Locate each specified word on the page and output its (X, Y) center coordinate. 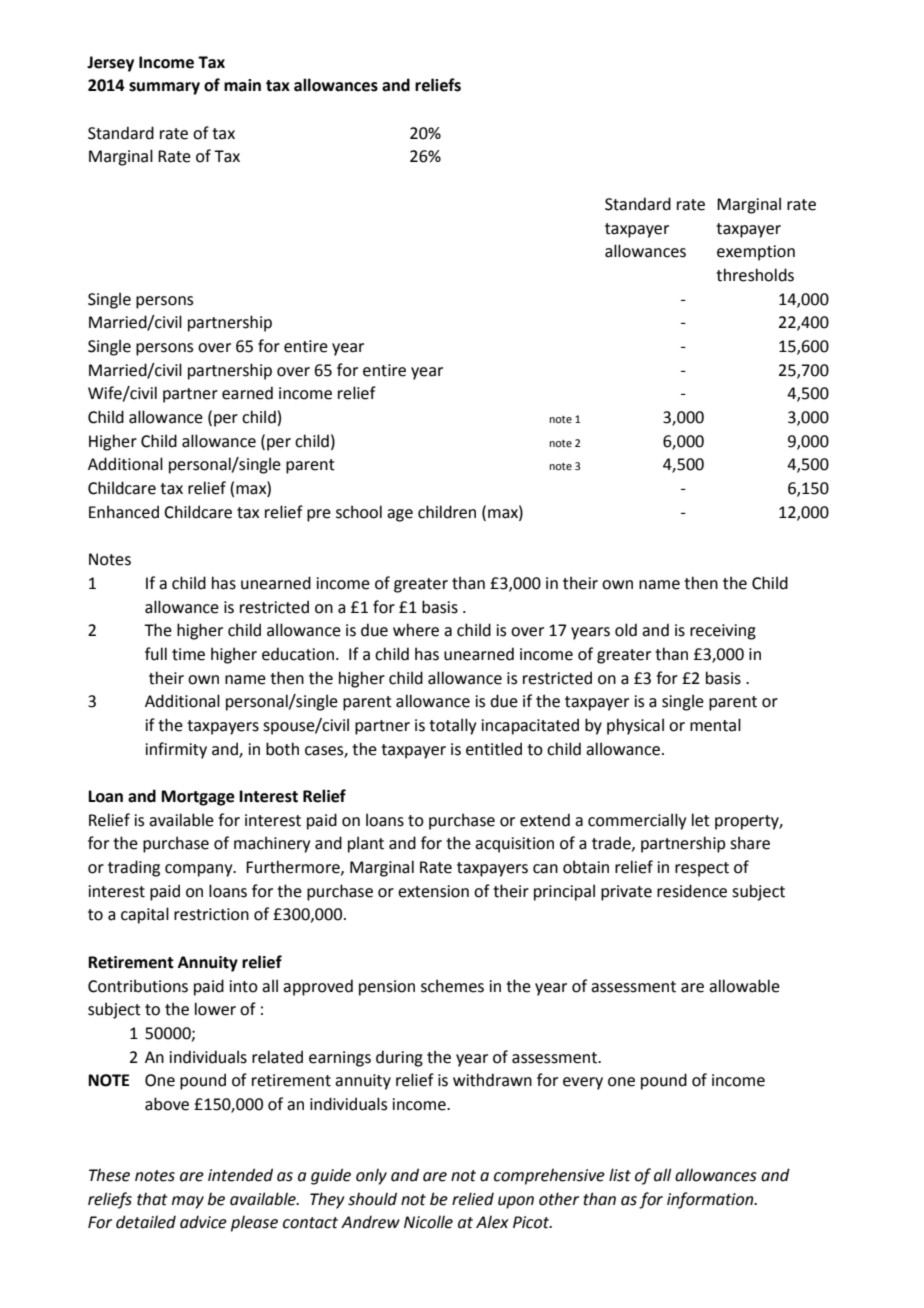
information (711, 1200)
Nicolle (428, 1222)
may (188, 1202)
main (242, 85)
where (416, 630)
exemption (756, 253)
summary (164, 88)
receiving (723, 632)
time (188, 654)
